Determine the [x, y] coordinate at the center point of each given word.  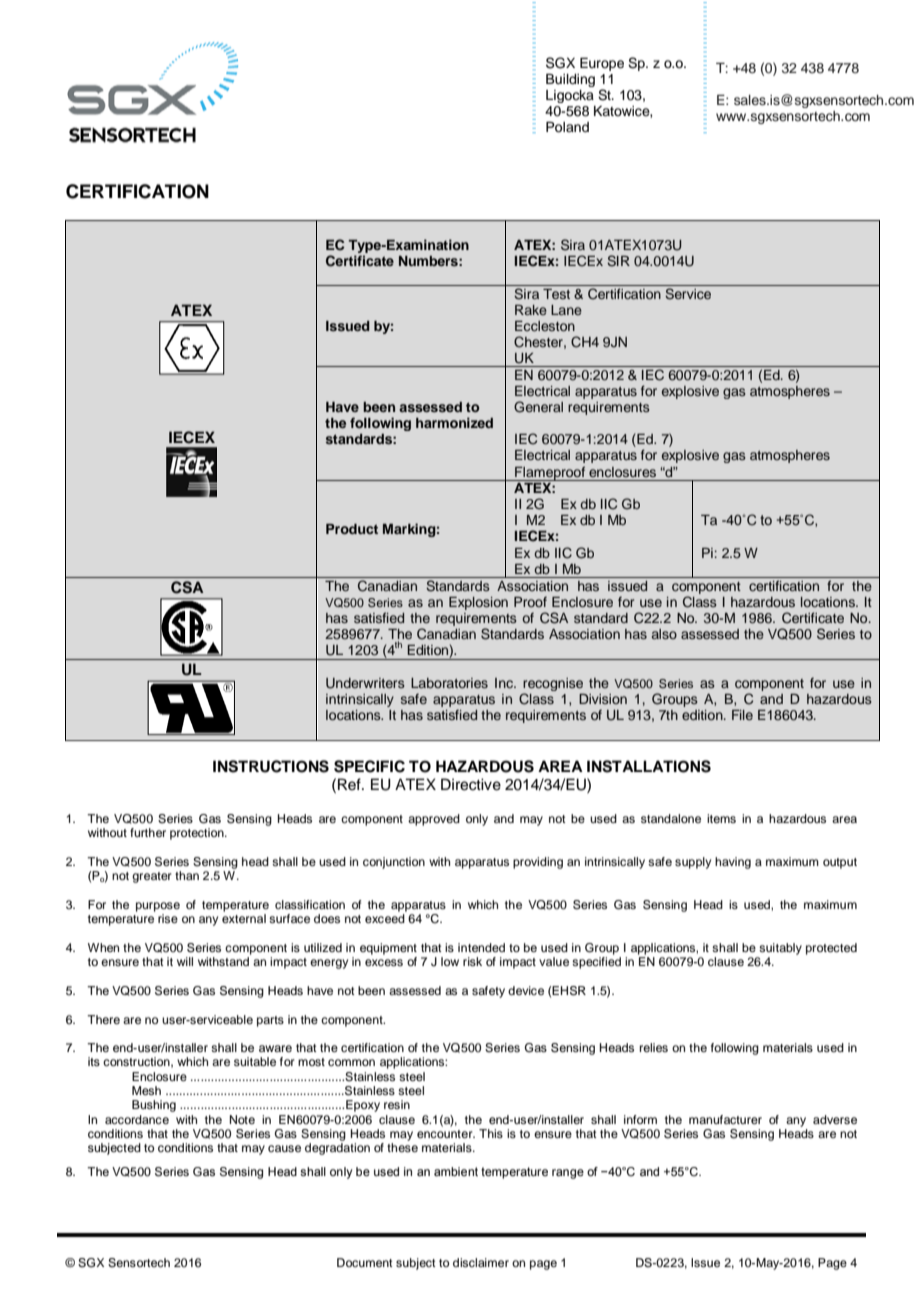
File [742, 715]
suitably [780, 949]
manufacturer [725, 1119]
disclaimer [481, 1262]
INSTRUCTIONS [271, 766]
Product [352, 529]
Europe [602, 64]
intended [481, 947]
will [185, 961]
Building [570, 80]
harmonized [454, 422]
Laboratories [449, 683]
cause [284, 1148]
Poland [567, 127]
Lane [566, 310]
